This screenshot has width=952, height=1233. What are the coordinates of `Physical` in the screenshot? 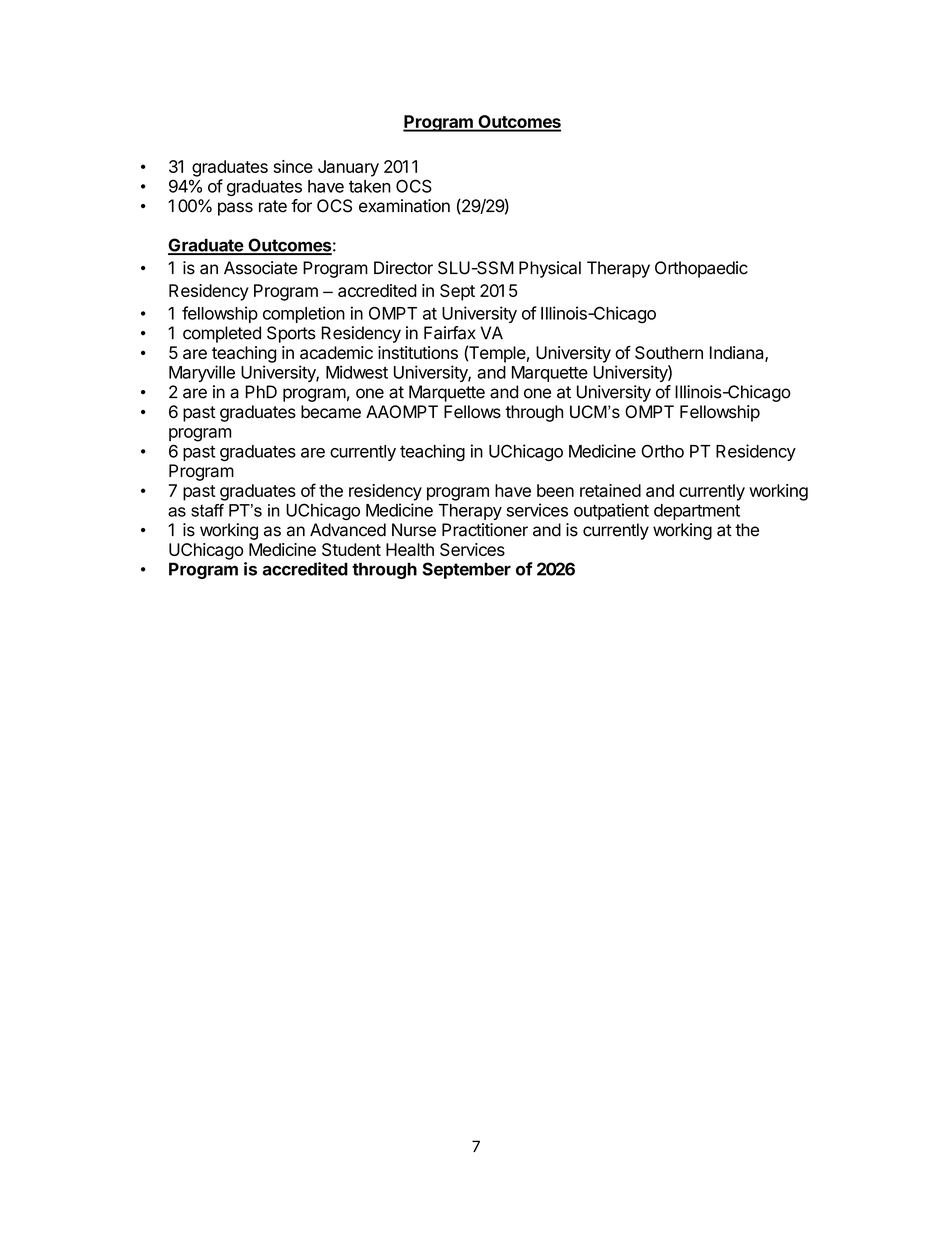 It's located at (550, 269).
